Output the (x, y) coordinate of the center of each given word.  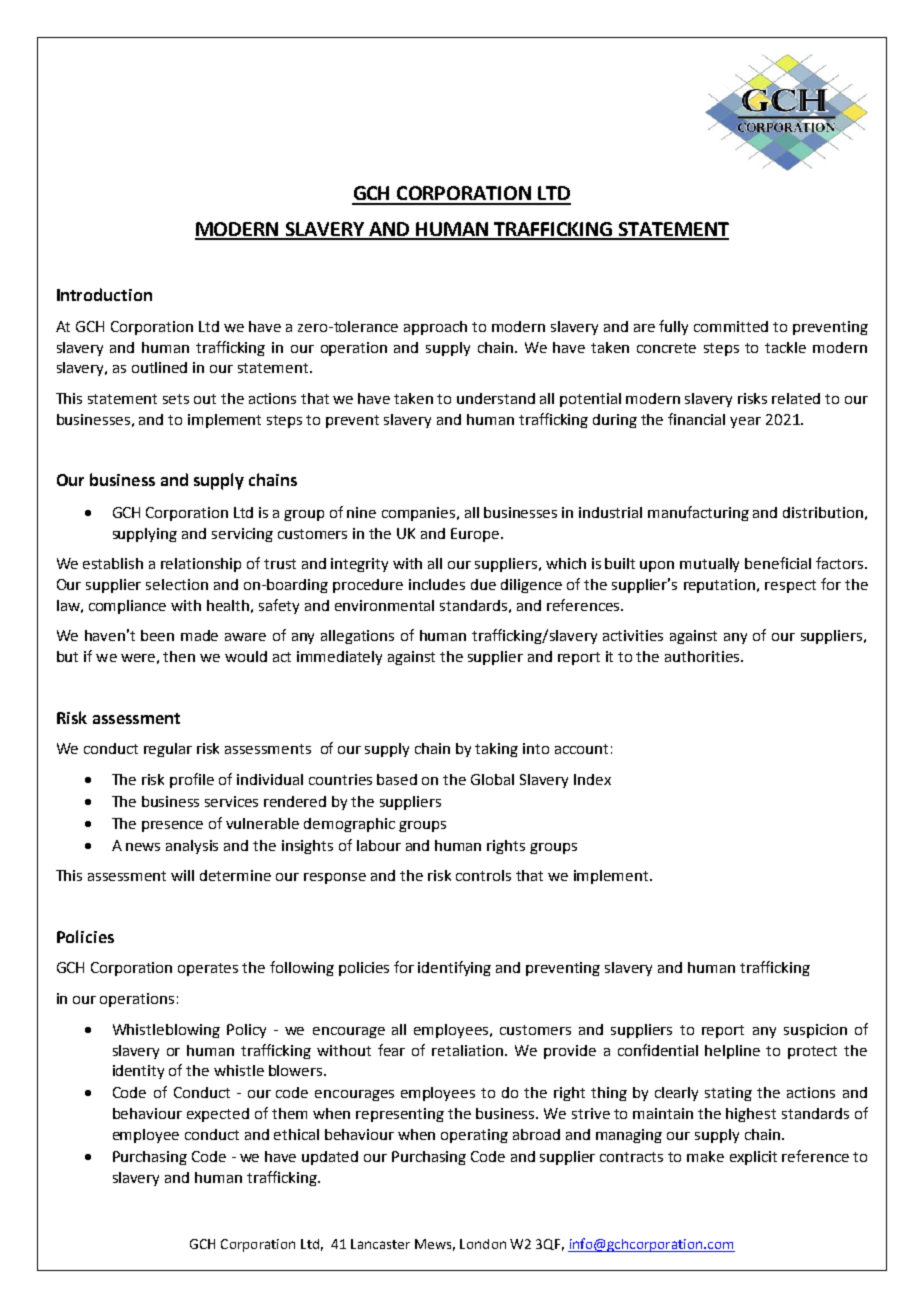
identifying (454, 968)
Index (592, 779)
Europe (476, 535)
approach (435, 328)
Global (492, 779)
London (483, 1244)
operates (208, 969)
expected (218, 1115)
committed (731, 326)
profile (192, 780)
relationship (201, 565)
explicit (753, 1158)
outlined (159, 367)
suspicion (815, 1031)
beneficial (778, 563)
